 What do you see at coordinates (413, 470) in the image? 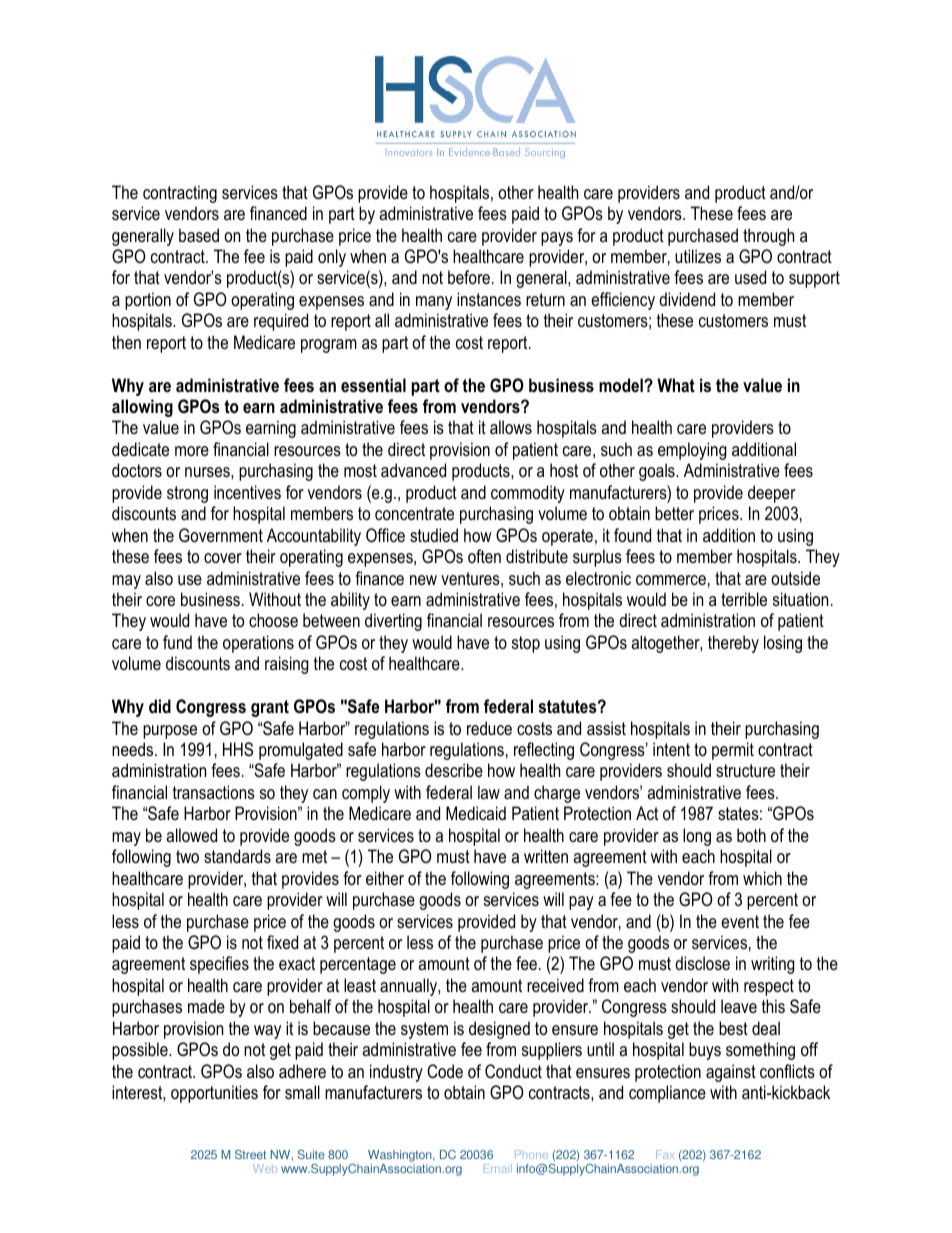
I see `advanced` at bounding box center [413, 470].
